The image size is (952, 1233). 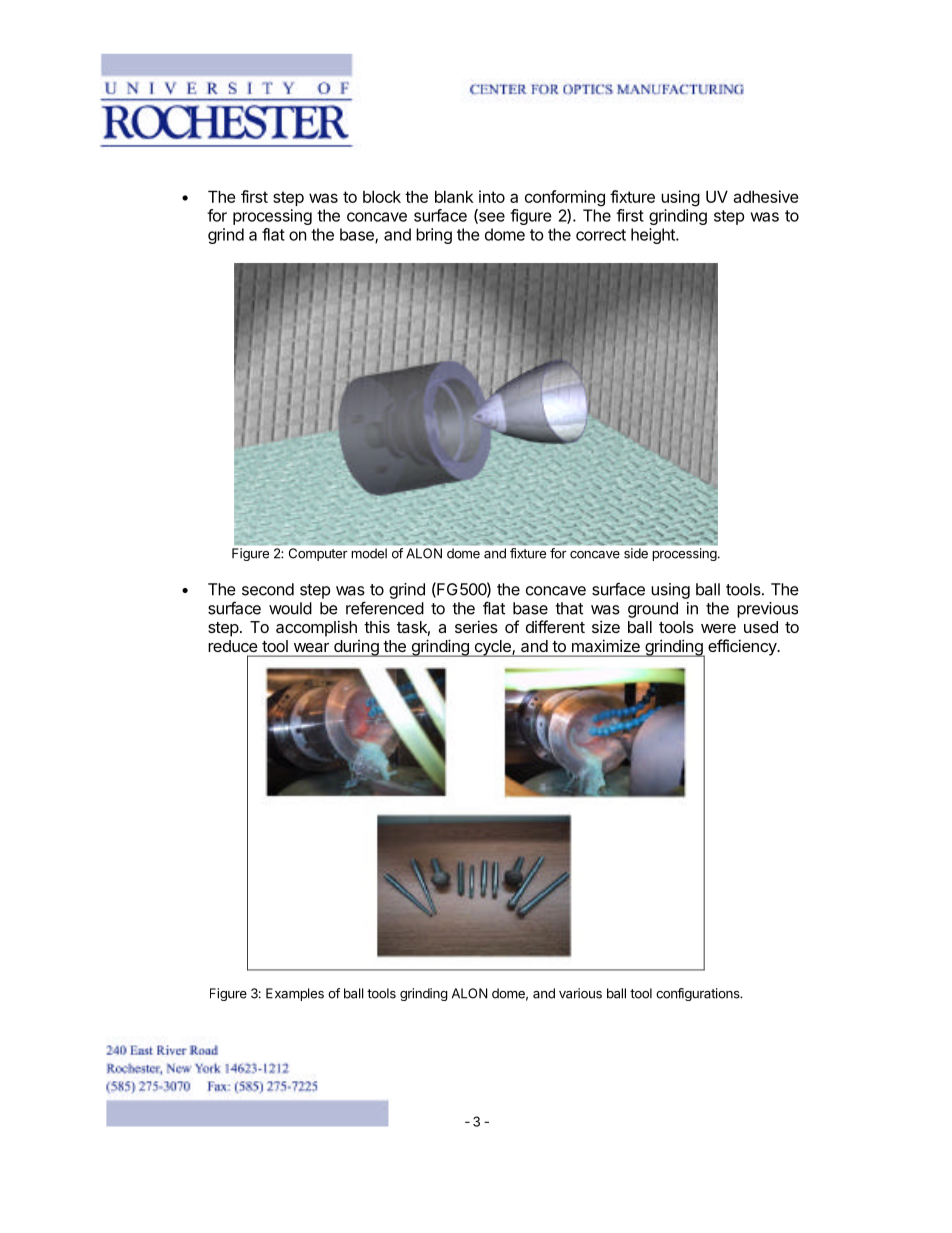 I want to click on Examples, so click(x=295, y=994).
